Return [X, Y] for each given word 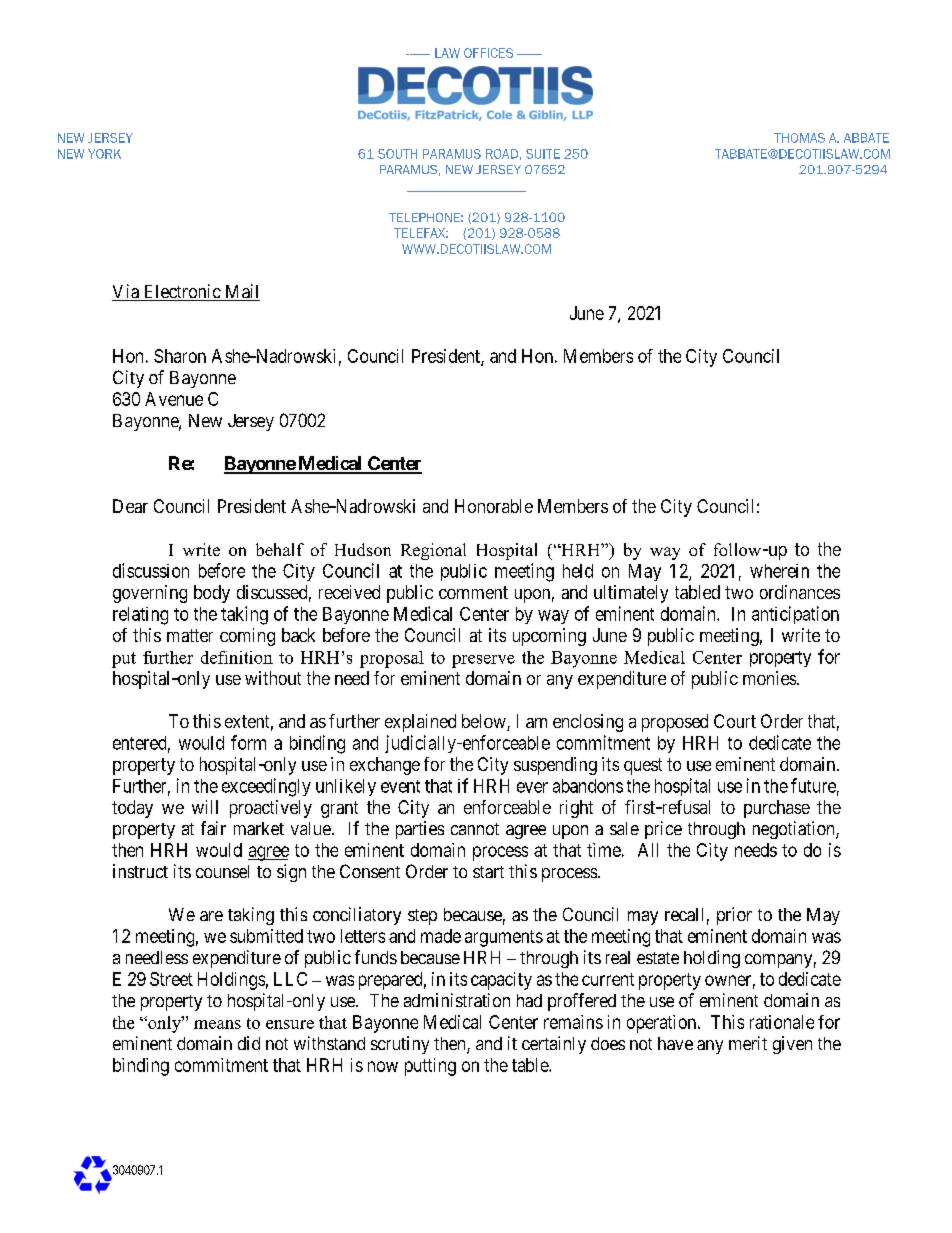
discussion [151, 570]
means [217, 1024]
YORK [104, 154]
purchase [777, 809]
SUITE [543, 154]
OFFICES [488, 53]
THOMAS [799, 138]
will [205, 807]
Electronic [181, 292]
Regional [433, 551]
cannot [475, 829]
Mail [241, 292]
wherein [779, 571]
